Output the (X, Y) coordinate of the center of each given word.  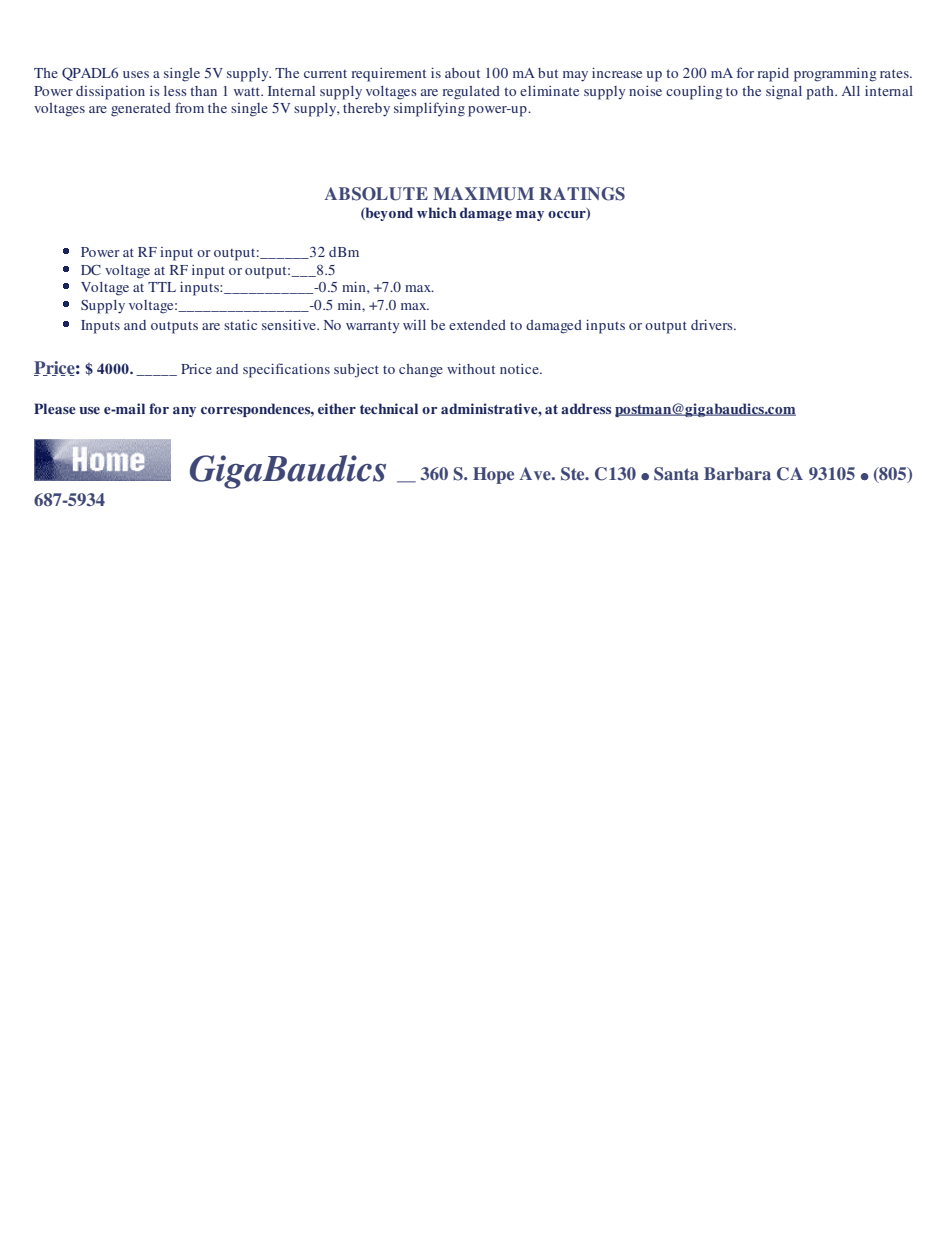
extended (477, 325)
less (175, 91)
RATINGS (582, 194)
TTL (162, 287)
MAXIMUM (483, 194)
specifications (286, 370)
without (471, 368)
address (586, 408)
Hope (493, 475)
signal (784, 93)
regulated (471, 93)
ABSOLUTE (376, 194)
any (184, 412)
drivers (713, 324)
